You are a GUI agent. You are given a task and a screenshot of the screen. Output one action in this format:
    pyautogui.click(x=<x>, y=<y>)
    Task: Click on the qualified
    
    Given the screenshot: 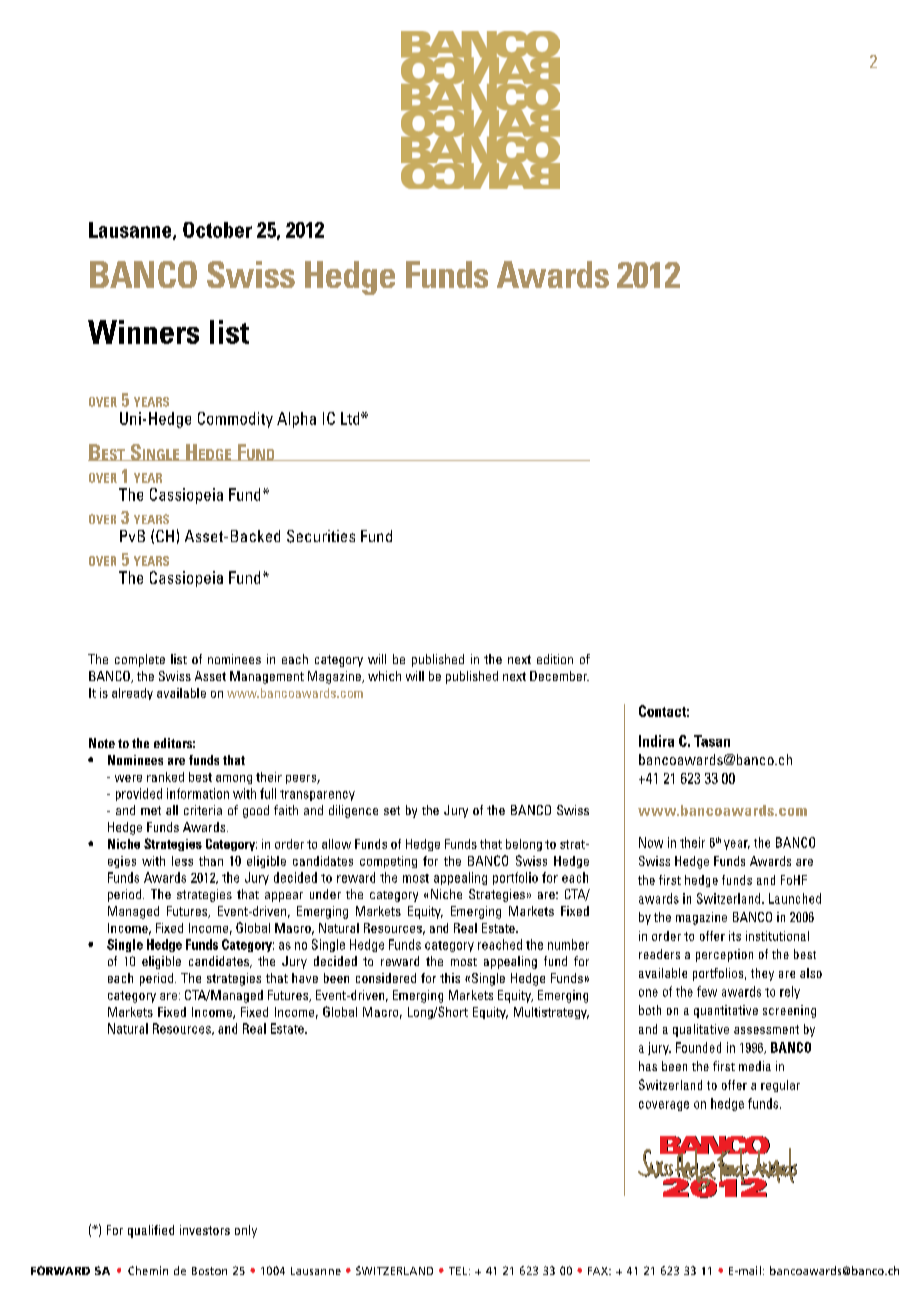 What is the action you would take?
    pyautogui.click(x=151, y=1231)
